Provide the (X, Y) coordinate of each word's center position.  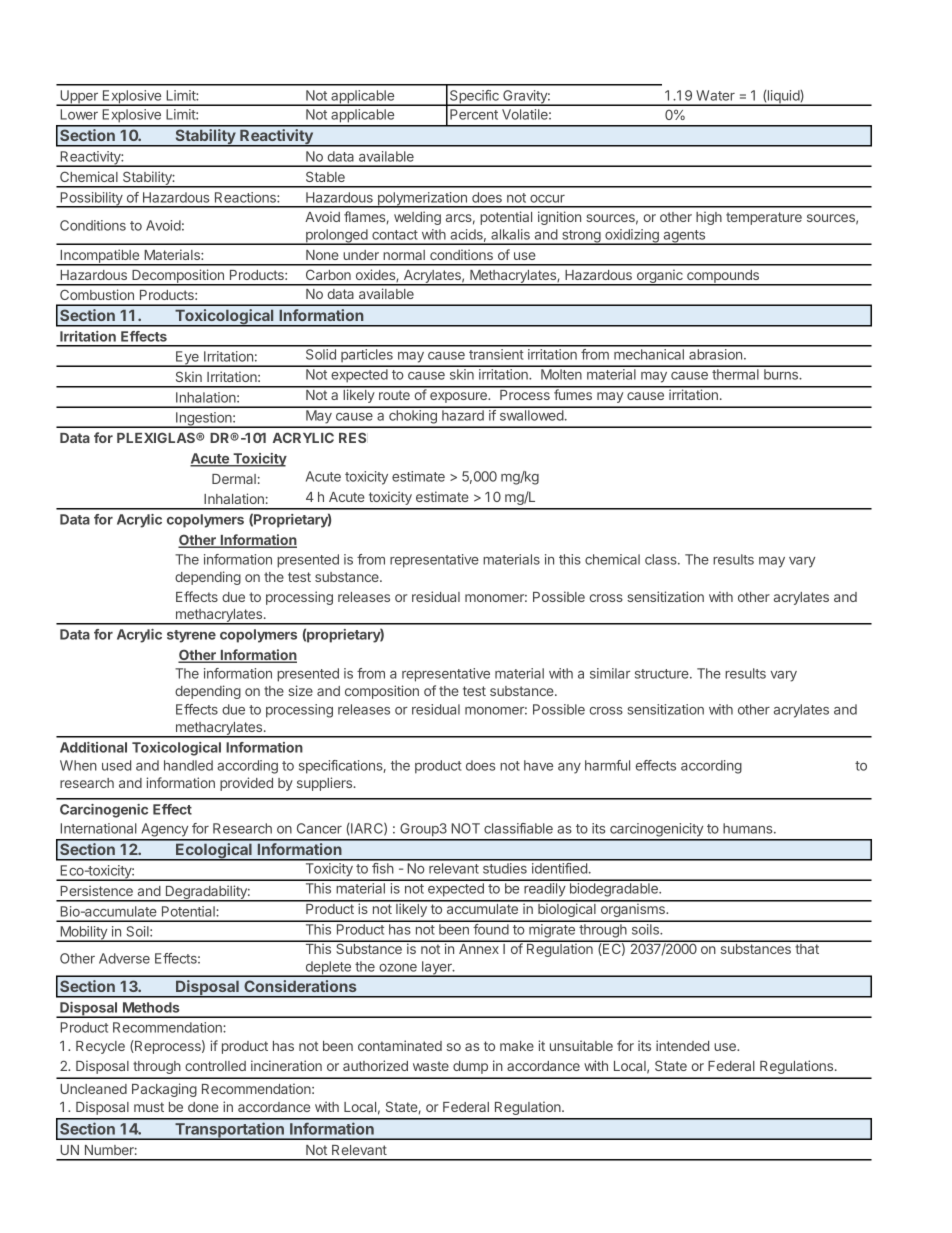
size (300, 690)
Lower (79, 114)
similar (610, 673)
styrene (191, 636)
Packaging (164, 1090)
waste (431, 1066)
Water (715, 95)
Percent (474, 114)
